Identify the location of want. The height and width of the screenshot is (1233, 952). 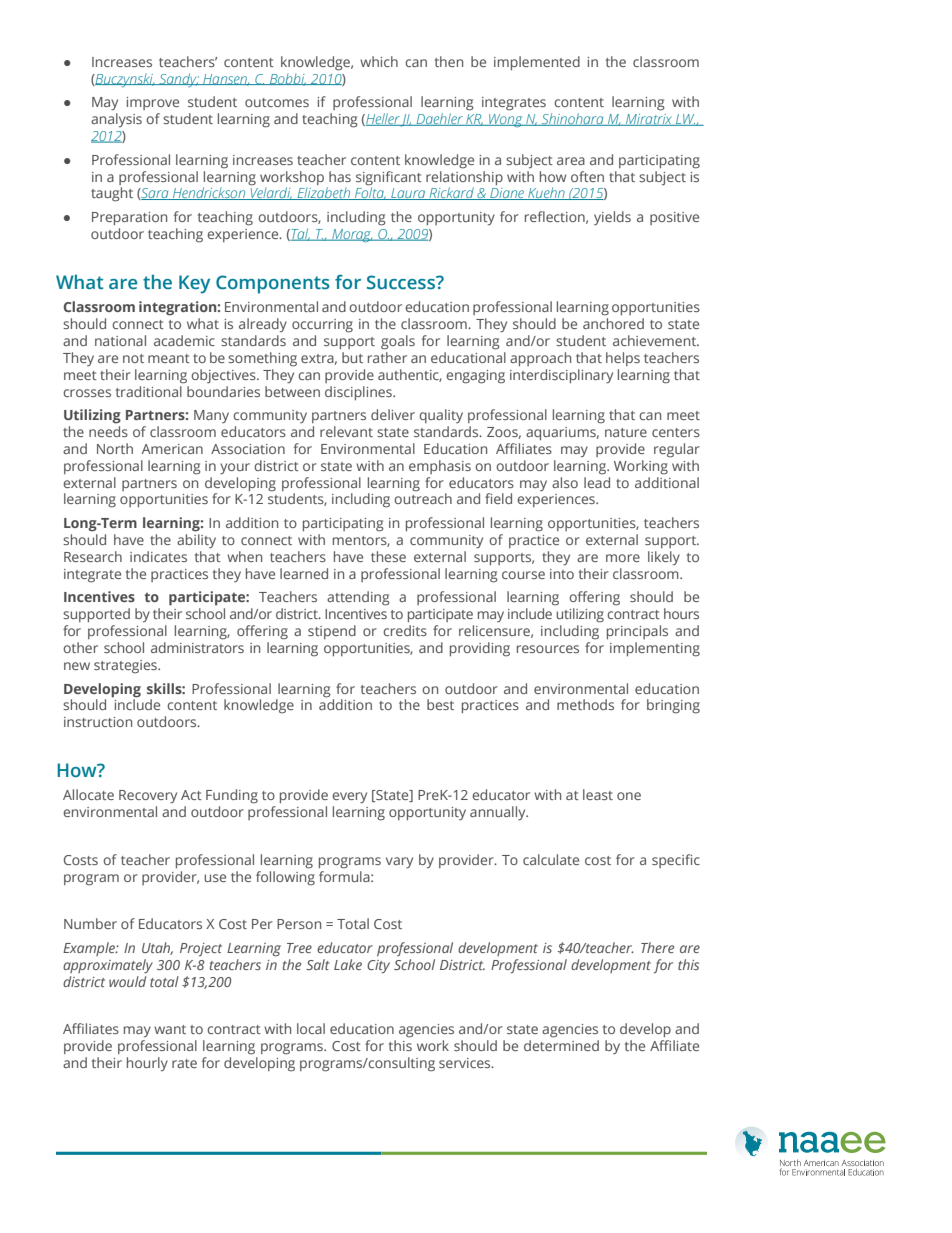
(170, 1029).
